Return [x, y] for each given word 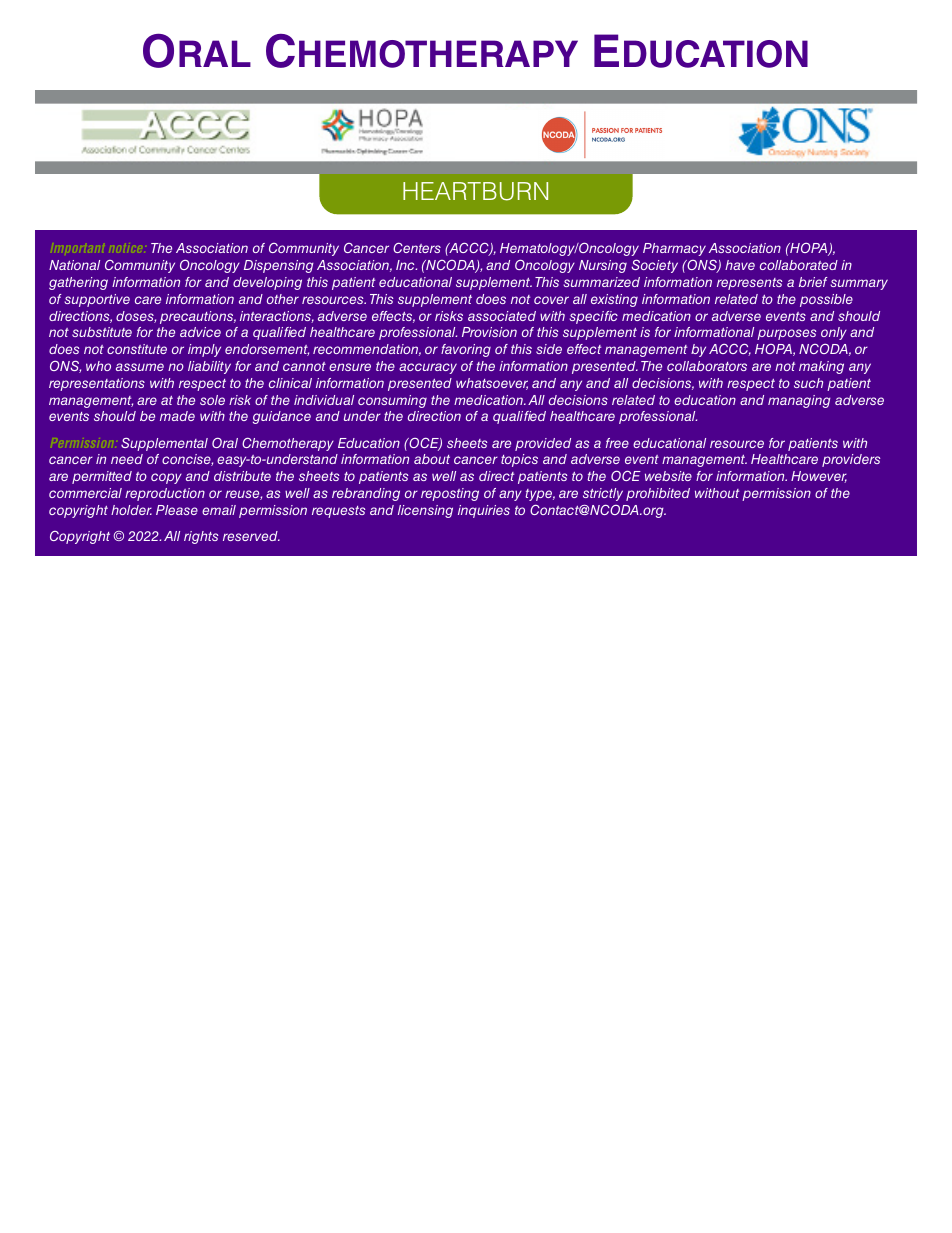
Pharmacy [674, 249]
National [74, 265]
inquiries [484, 511]
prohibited [658, 494]
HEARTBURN [475, 191]
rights [201, 537]
